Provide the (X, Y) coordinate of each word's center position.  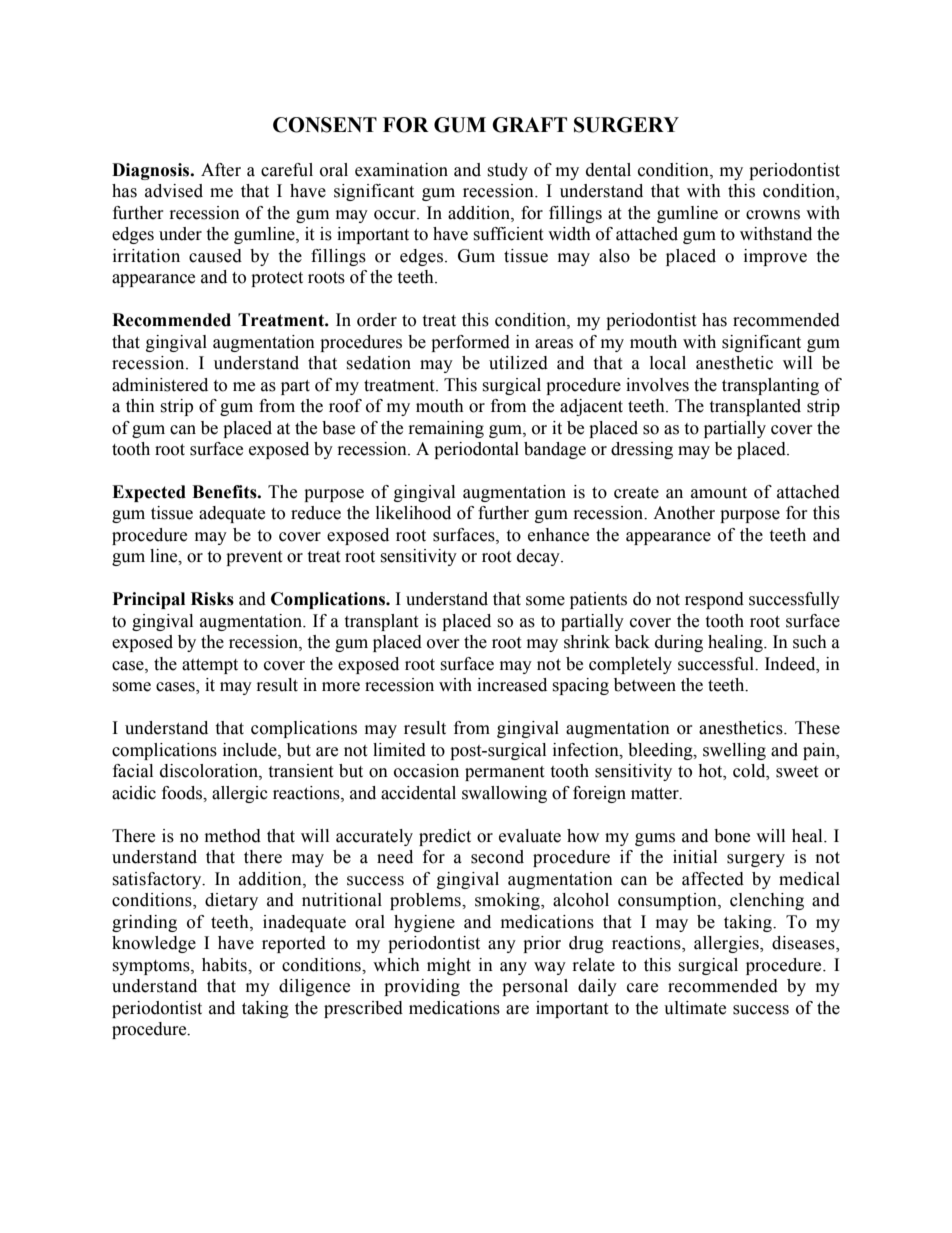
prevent (254, 558)
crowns (773, 215)
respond (714, 600)
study (507, 171)
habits (225, 965)
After (221, 170)
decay (539, 557)
